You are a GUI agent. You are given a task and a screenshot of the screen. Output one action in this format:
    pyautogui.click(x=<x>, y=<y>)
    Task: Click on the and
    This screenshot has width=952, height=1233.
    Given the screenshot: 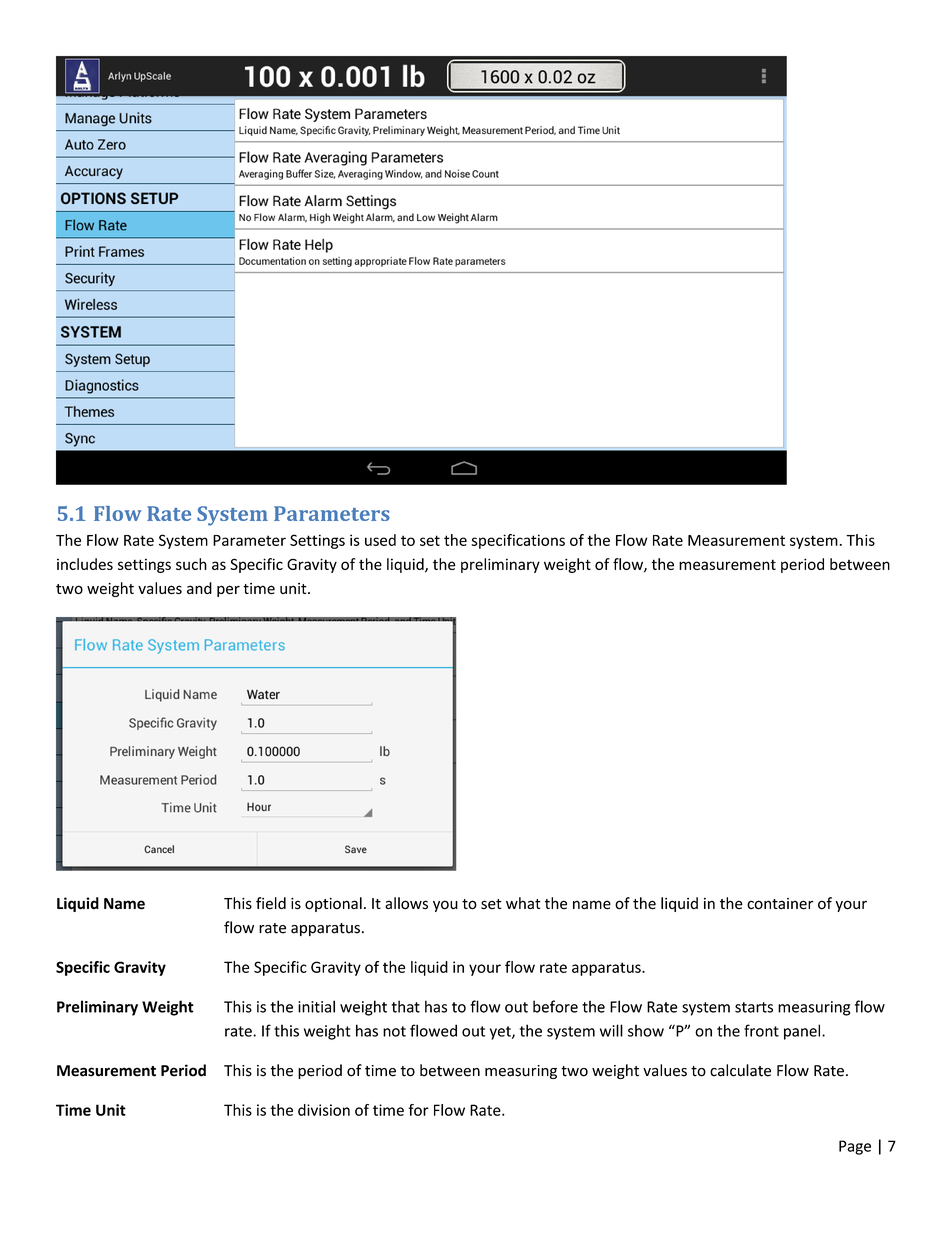 What is the action you would take?
    pyautogui.click(x=199, y=588)
